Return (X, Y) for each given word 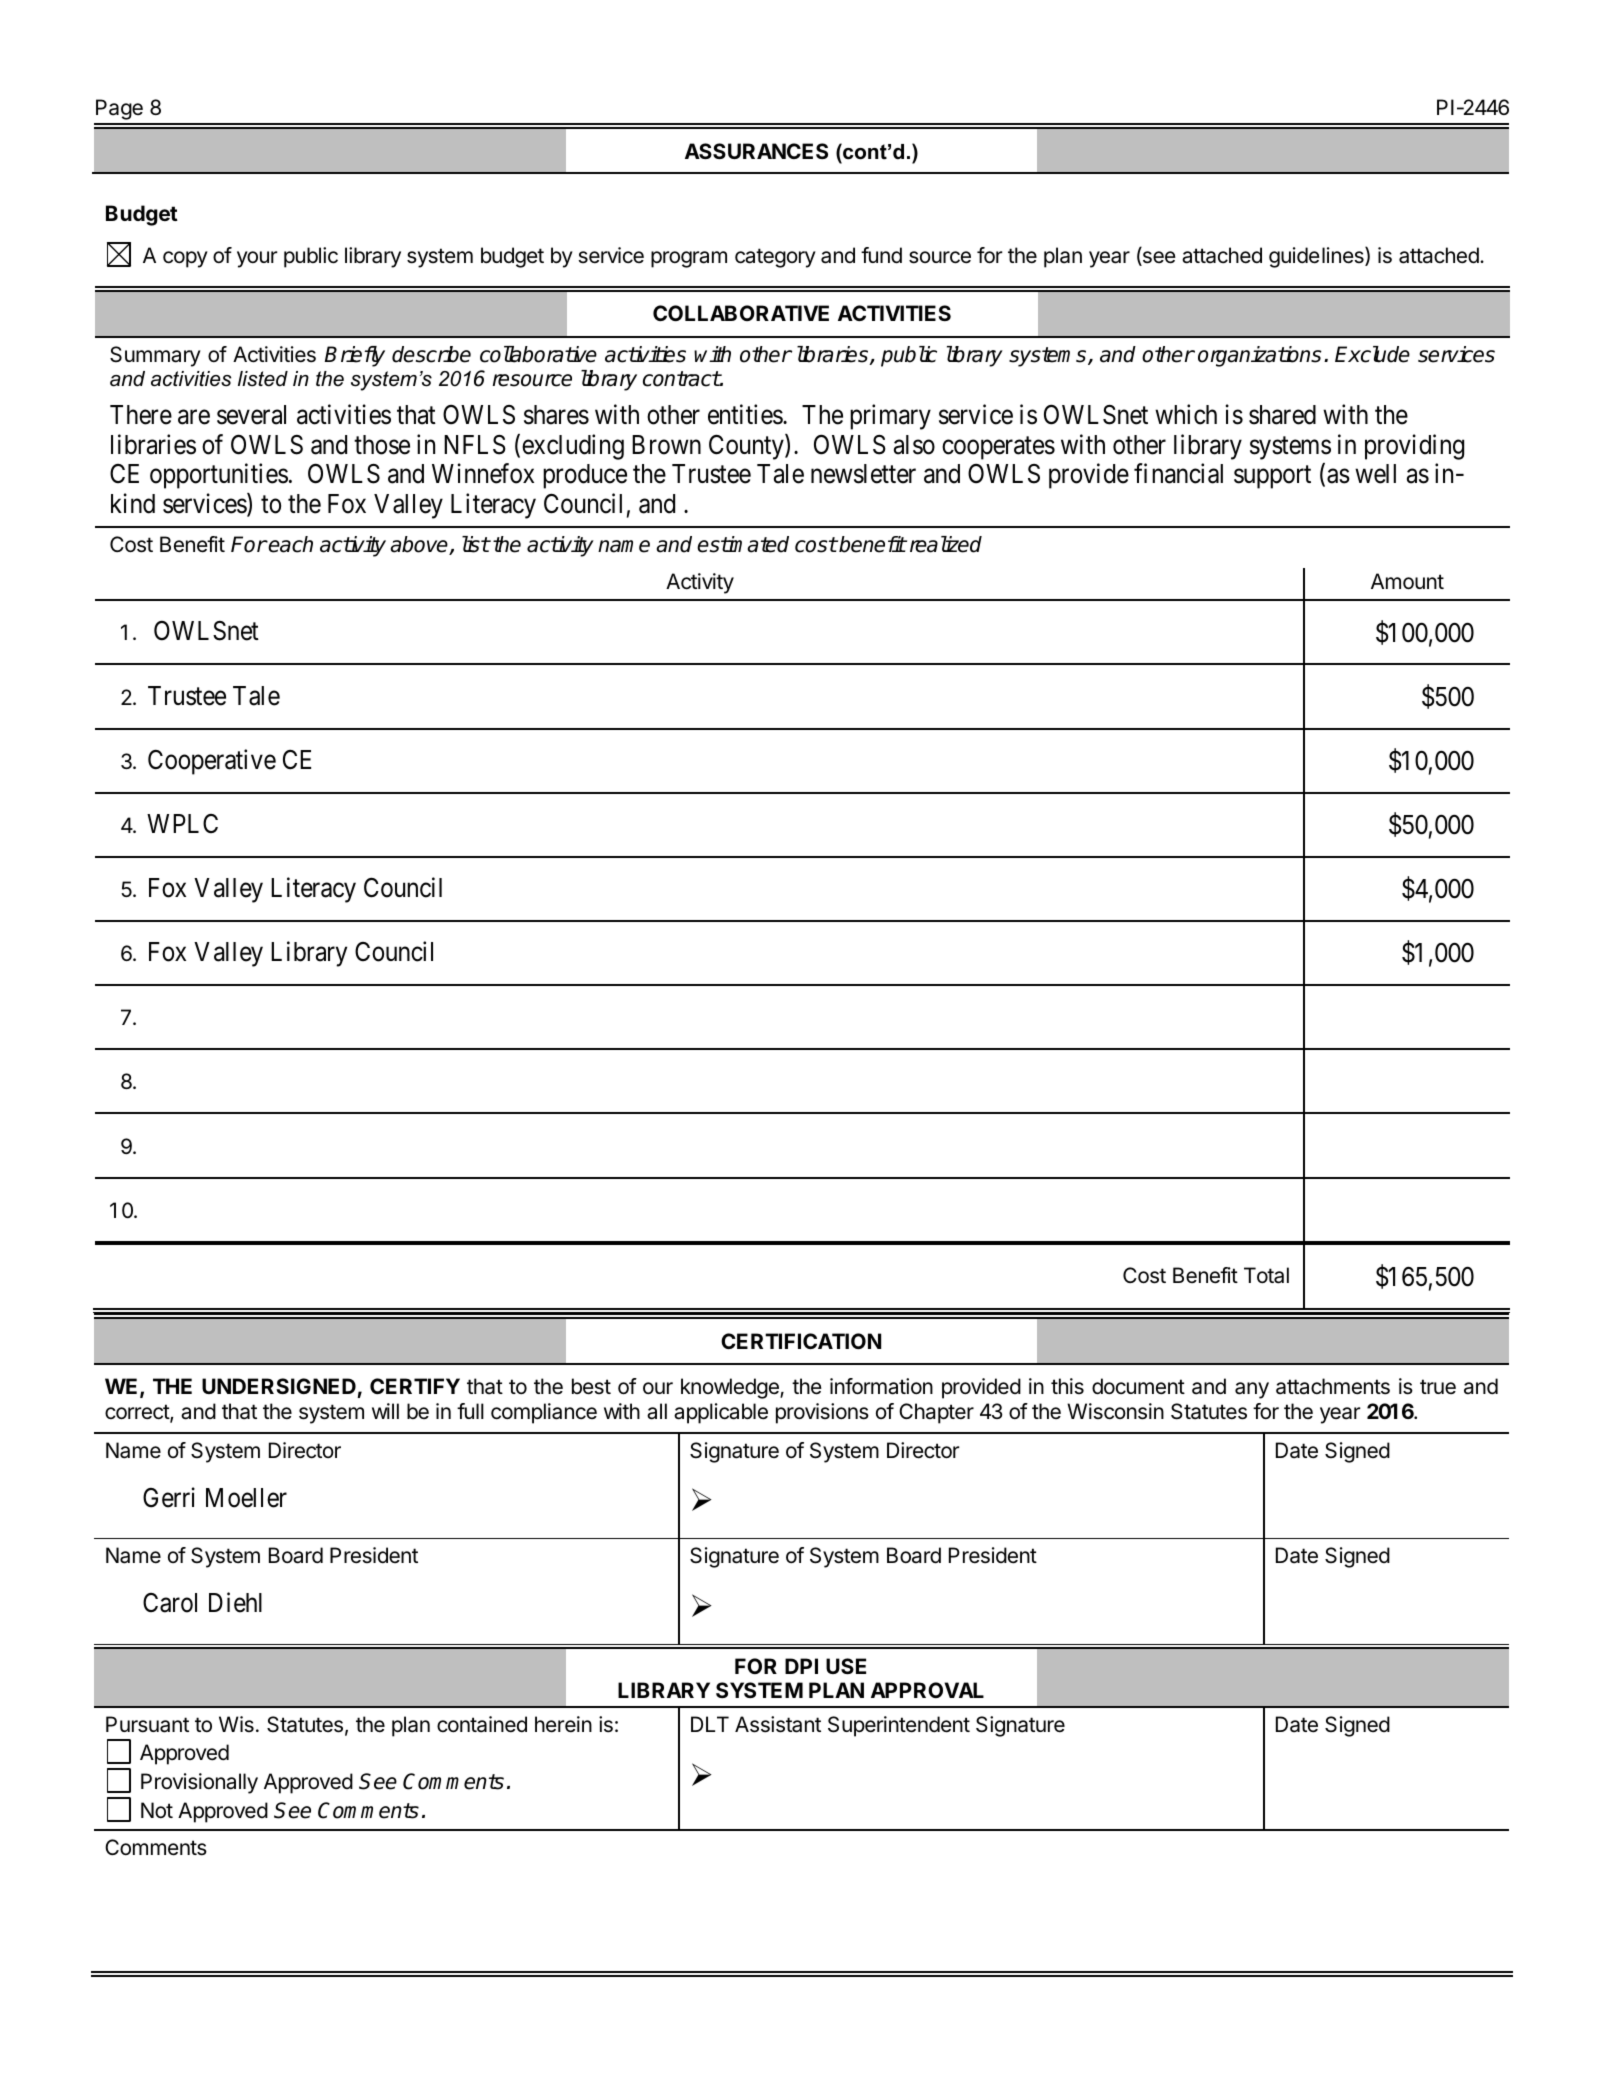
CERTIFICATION (801, 1341)
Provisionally (199, 1783)
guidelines (1317, 257)
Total (1266, 1275)
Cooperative (212, 762)
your (257, 259)
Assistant (778, 1724)
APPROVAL (927, 1690)
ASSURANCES (756, 151)
